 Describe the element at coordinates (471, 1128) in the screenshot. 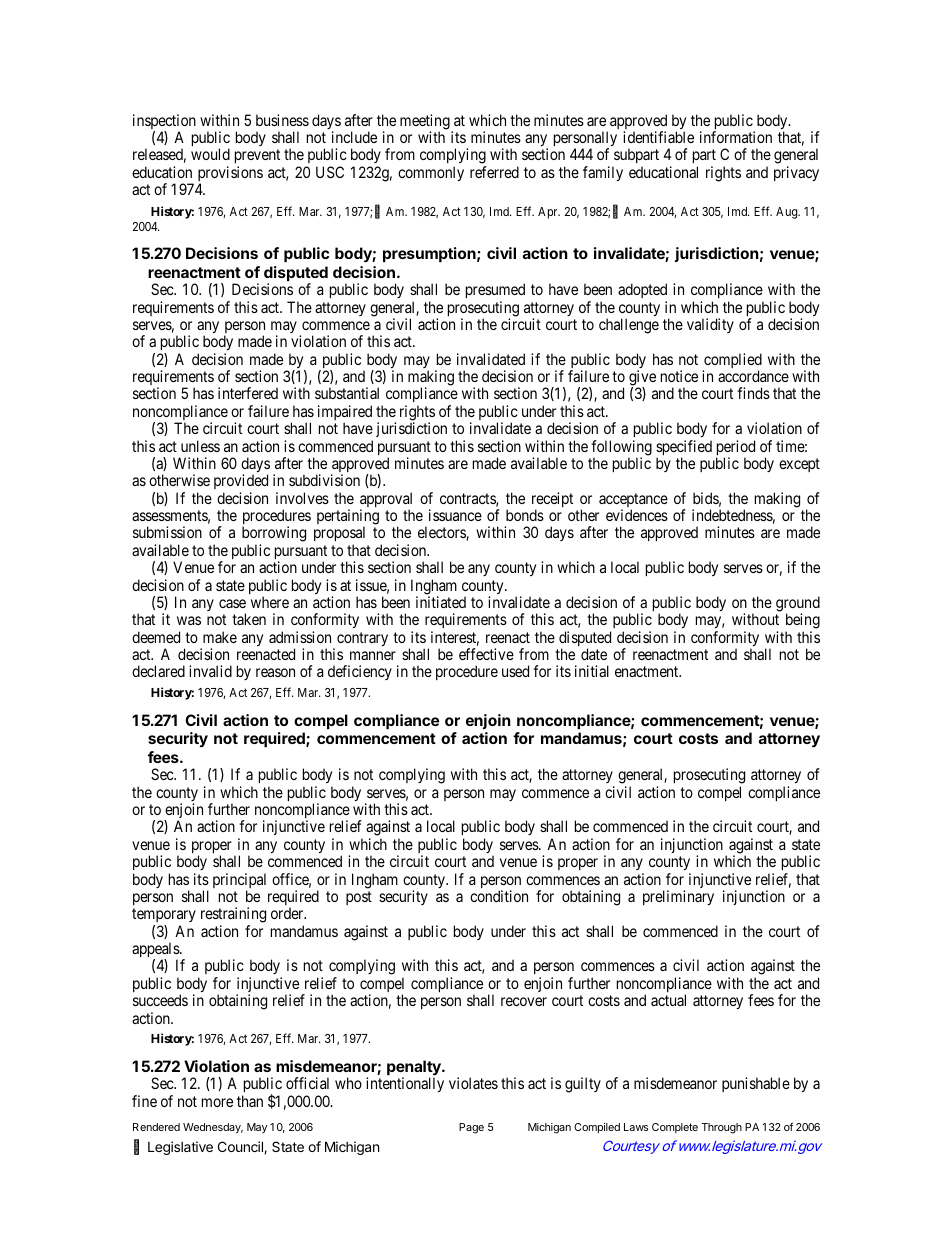

I see `Page` at that location.
